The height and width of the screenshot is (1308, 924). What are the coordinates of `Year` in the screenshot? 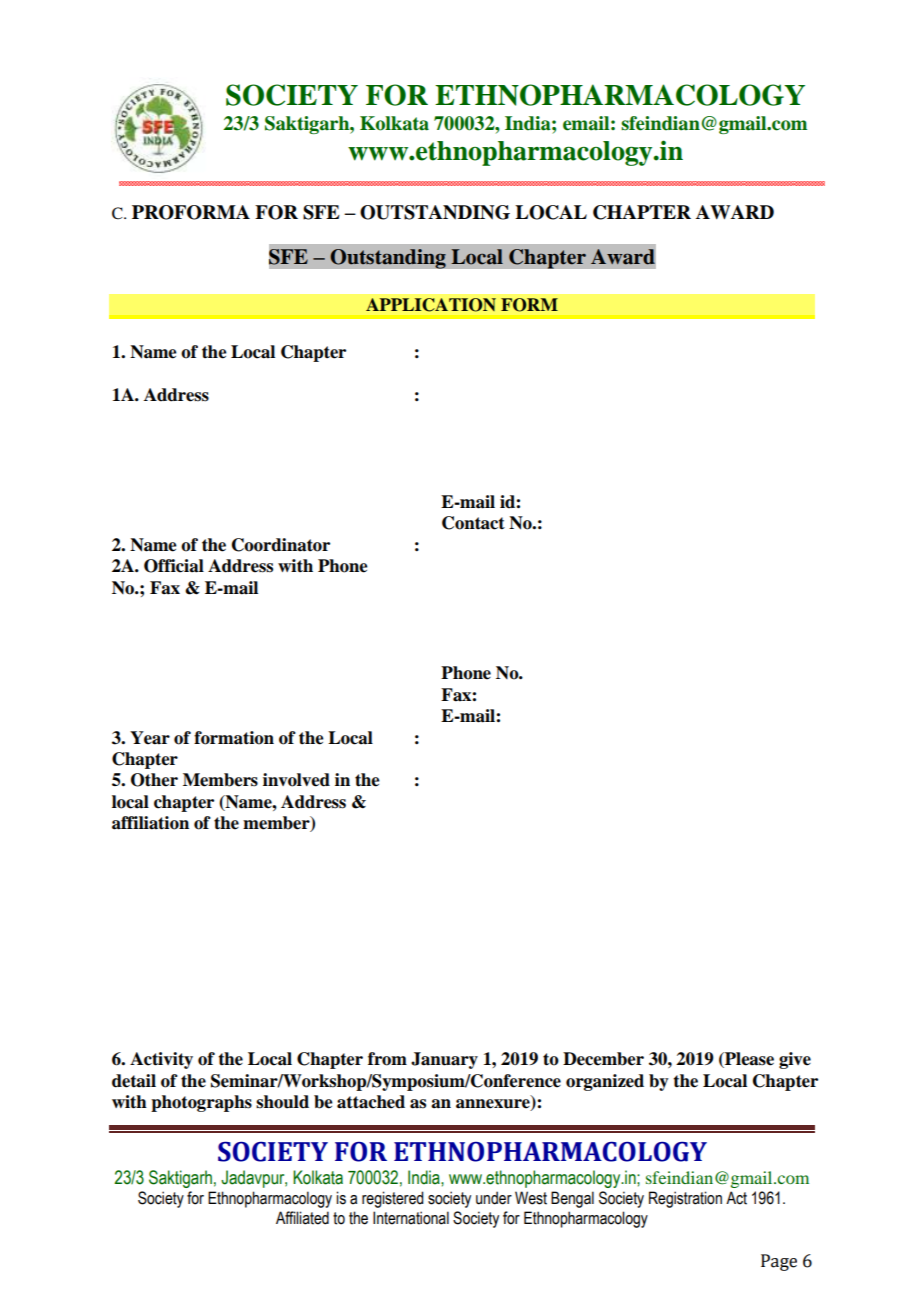 It's located at (150, 738).
